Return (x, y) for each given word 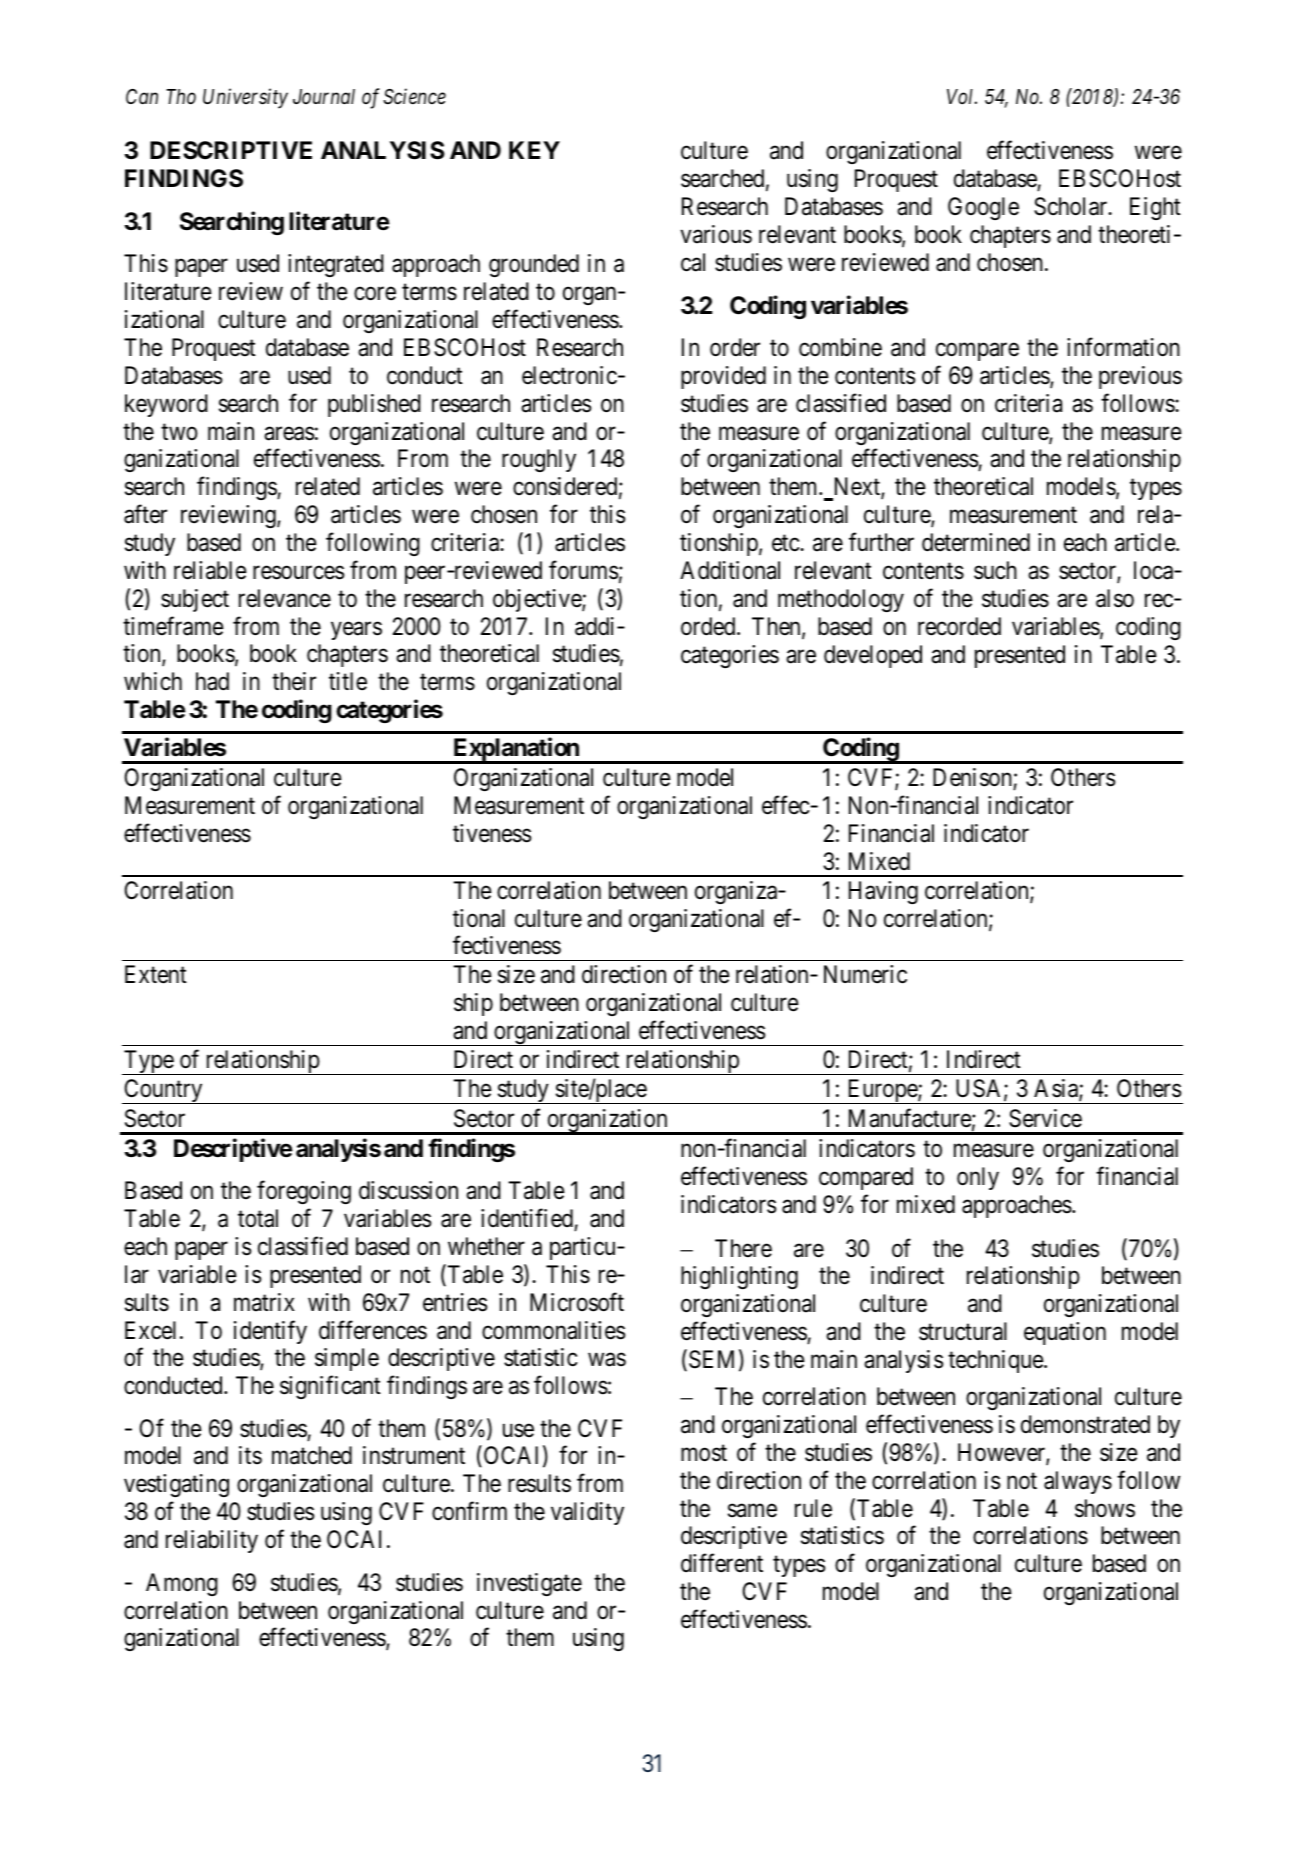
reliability (212, 1541)
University (245, 99)
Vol (962, 97)
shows (1105, 1508)
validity (587, 1513)
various (716, 234)
